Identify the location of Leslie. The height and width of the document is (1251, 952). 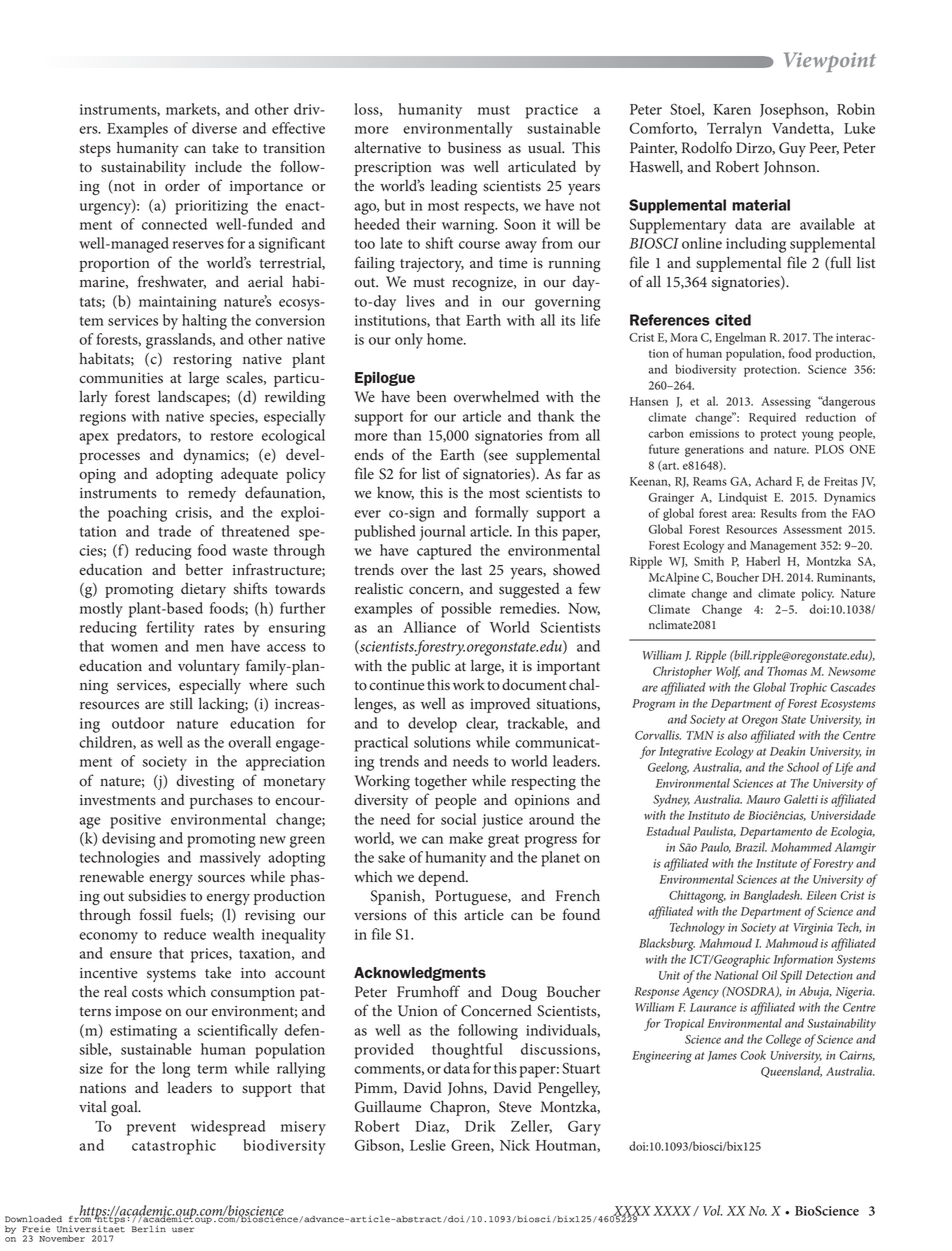
(428, 1145).
